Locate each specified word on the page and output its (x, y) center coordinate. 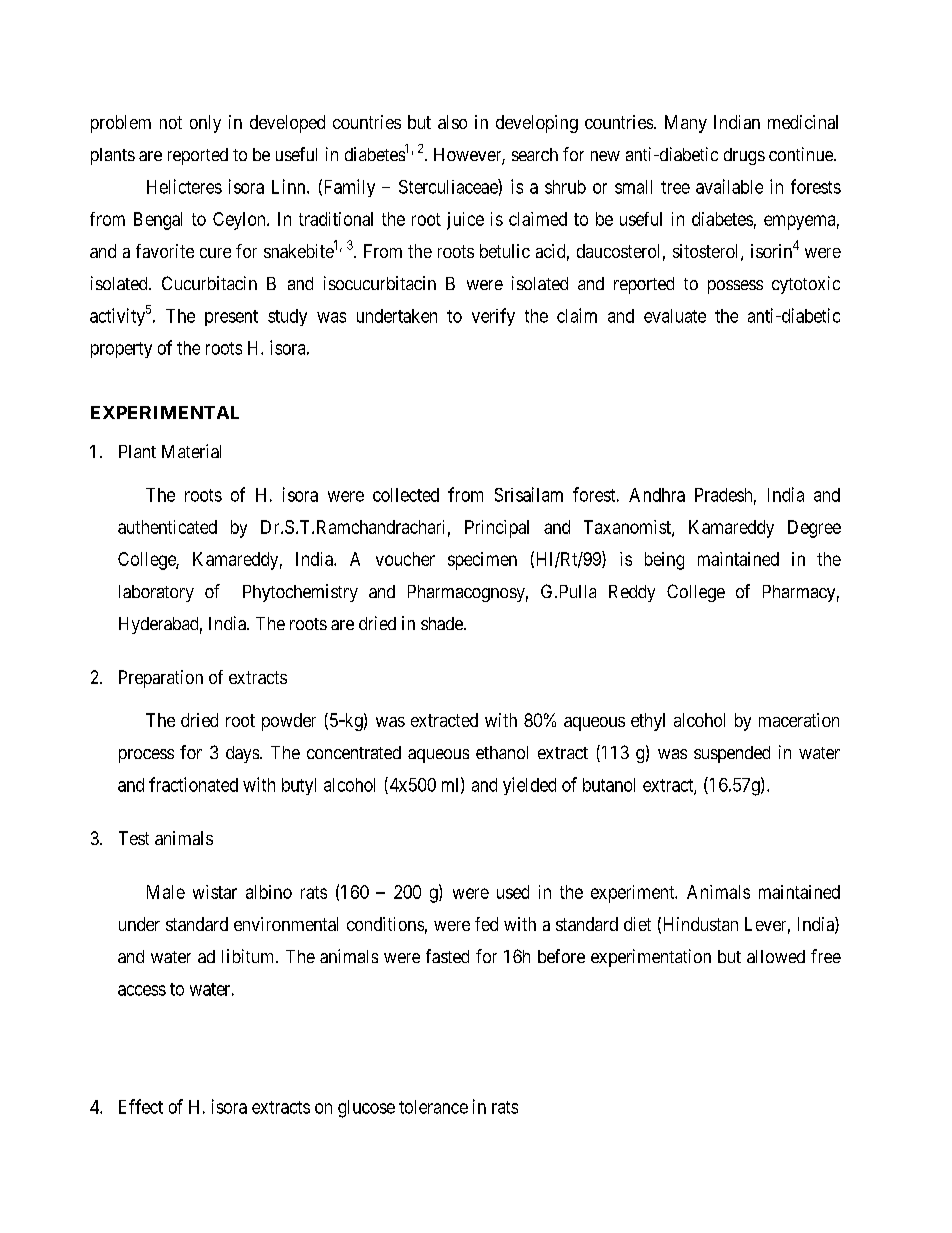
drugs (744, 156)
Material (191, 451)
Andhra (657, 495)
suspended (732, 754)
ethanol (502, 752)
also (452, 122)
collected (406, 495)
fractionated (193, 784)
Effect (141, 1106)
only (205, 124)
